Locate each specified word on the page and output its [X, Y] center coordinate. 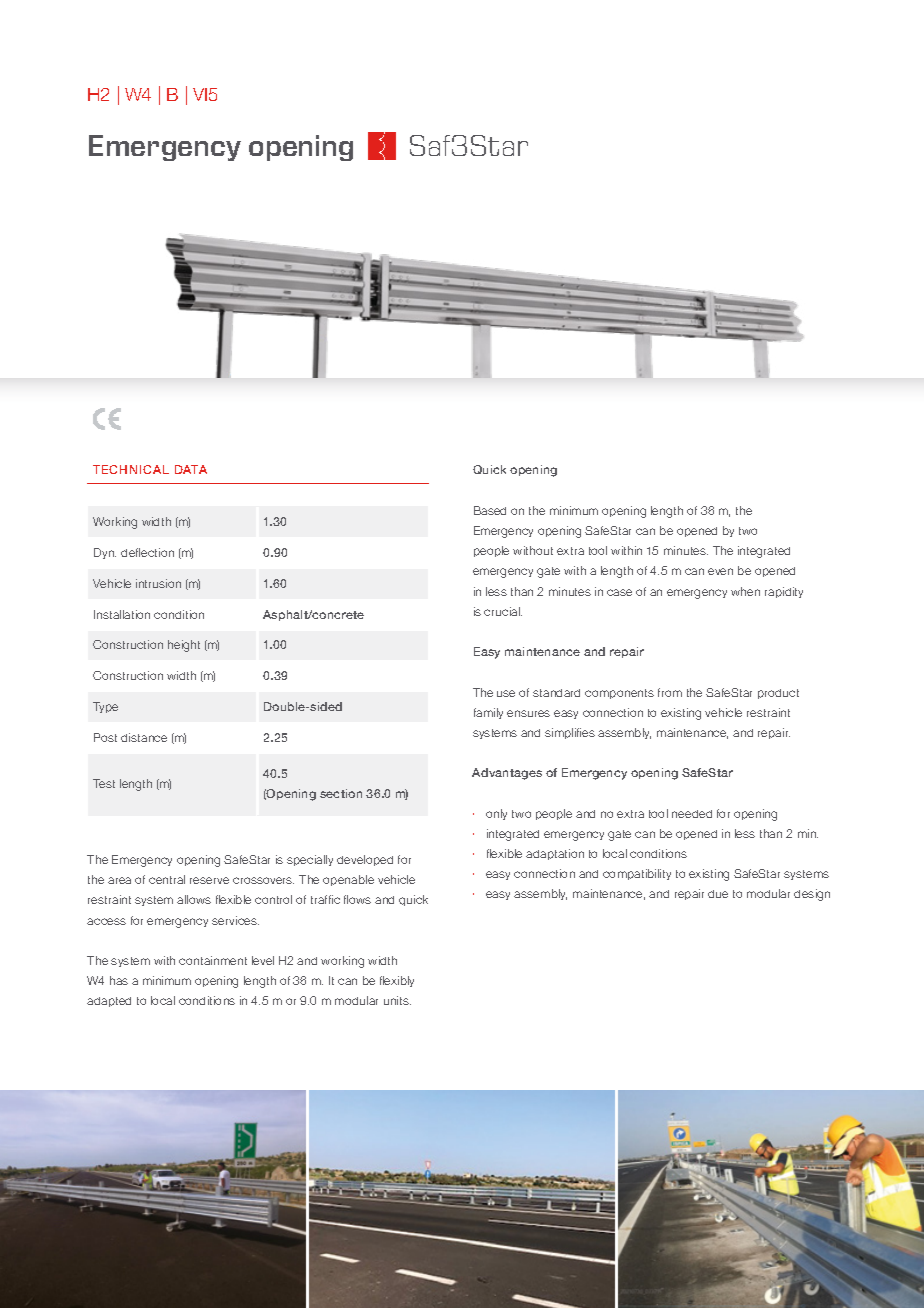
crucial [503, 611]
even [720, 571]
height [184, 646]
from [670, 692]
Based [490, 510]
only [496, 814]
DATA [191, 469]
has [119, 980]
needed [692, 814]
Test [104, 783]
